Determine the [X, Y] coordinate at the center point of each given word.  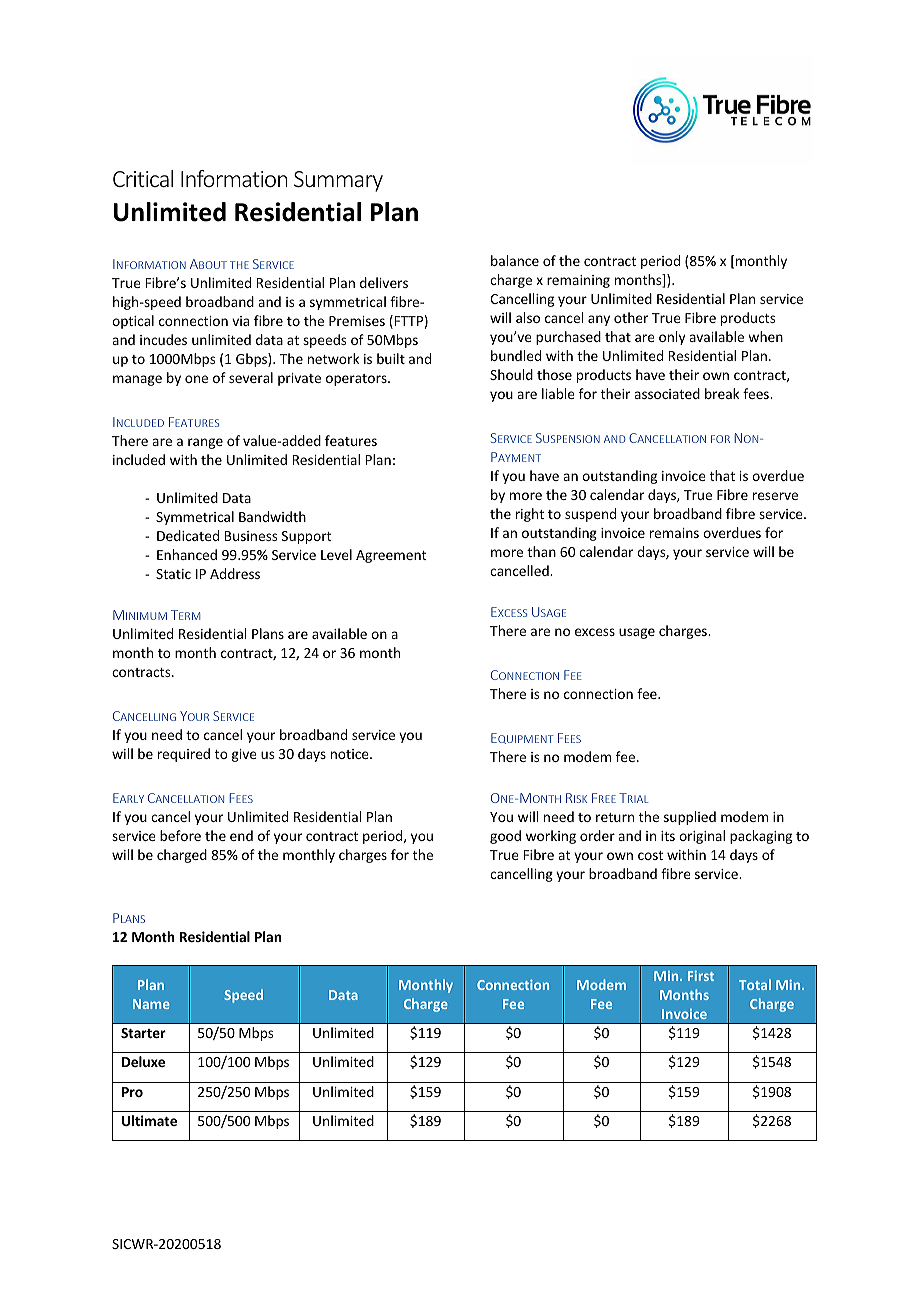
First [701, 976]
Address [235, 573]
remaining [578, 281]
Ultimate [149, 1120]
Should [511, 374]
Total [755, 984]
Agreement [391, 556]
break [722, 393]
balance [515, 260]
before [180, 835]
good [505, 837]
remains [674, 533]
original [702, 837]
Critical [143, 178]
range [205, 443]
